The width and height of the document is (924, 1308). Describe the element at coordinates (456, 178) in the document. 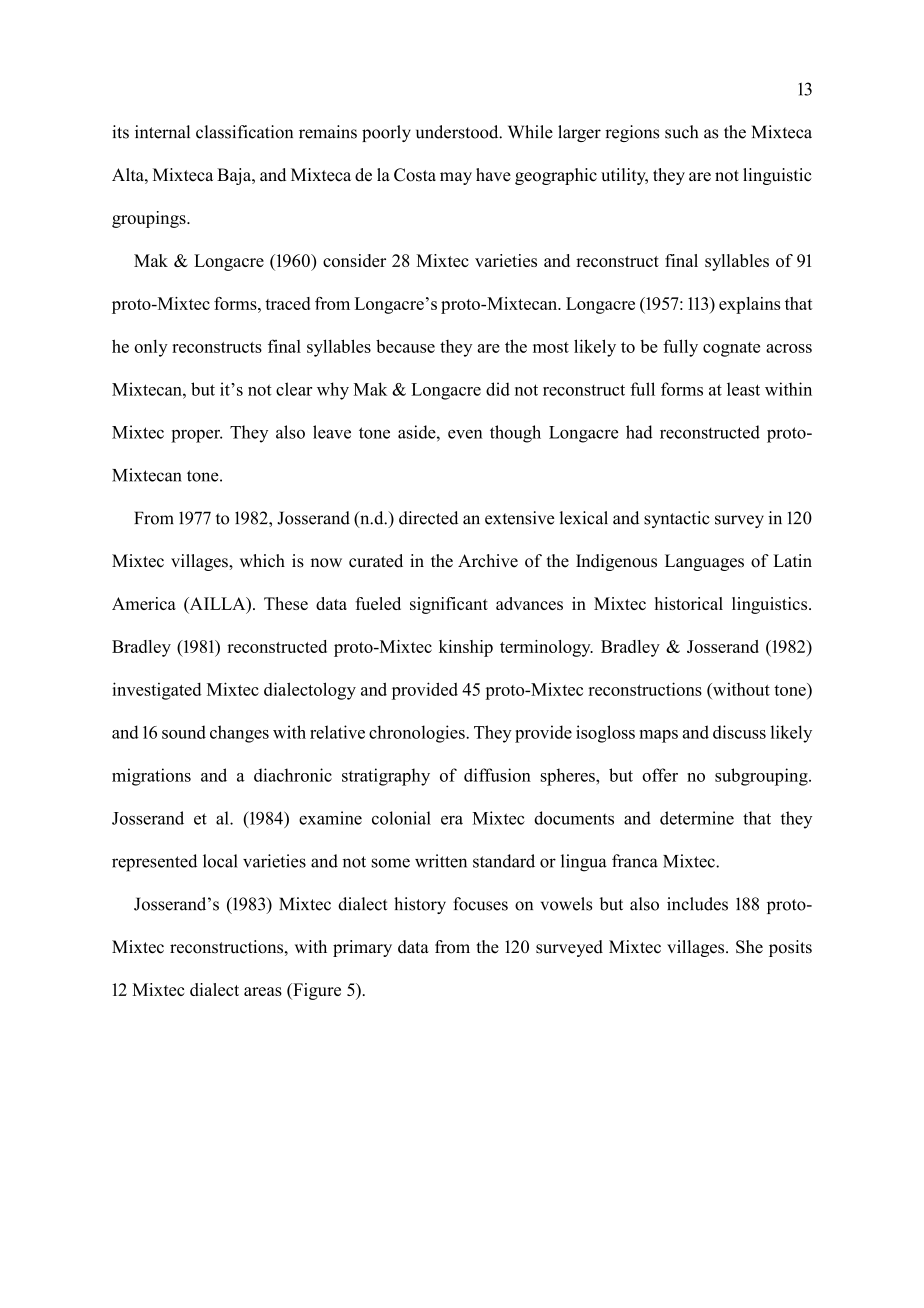

I see `may` at that location.
